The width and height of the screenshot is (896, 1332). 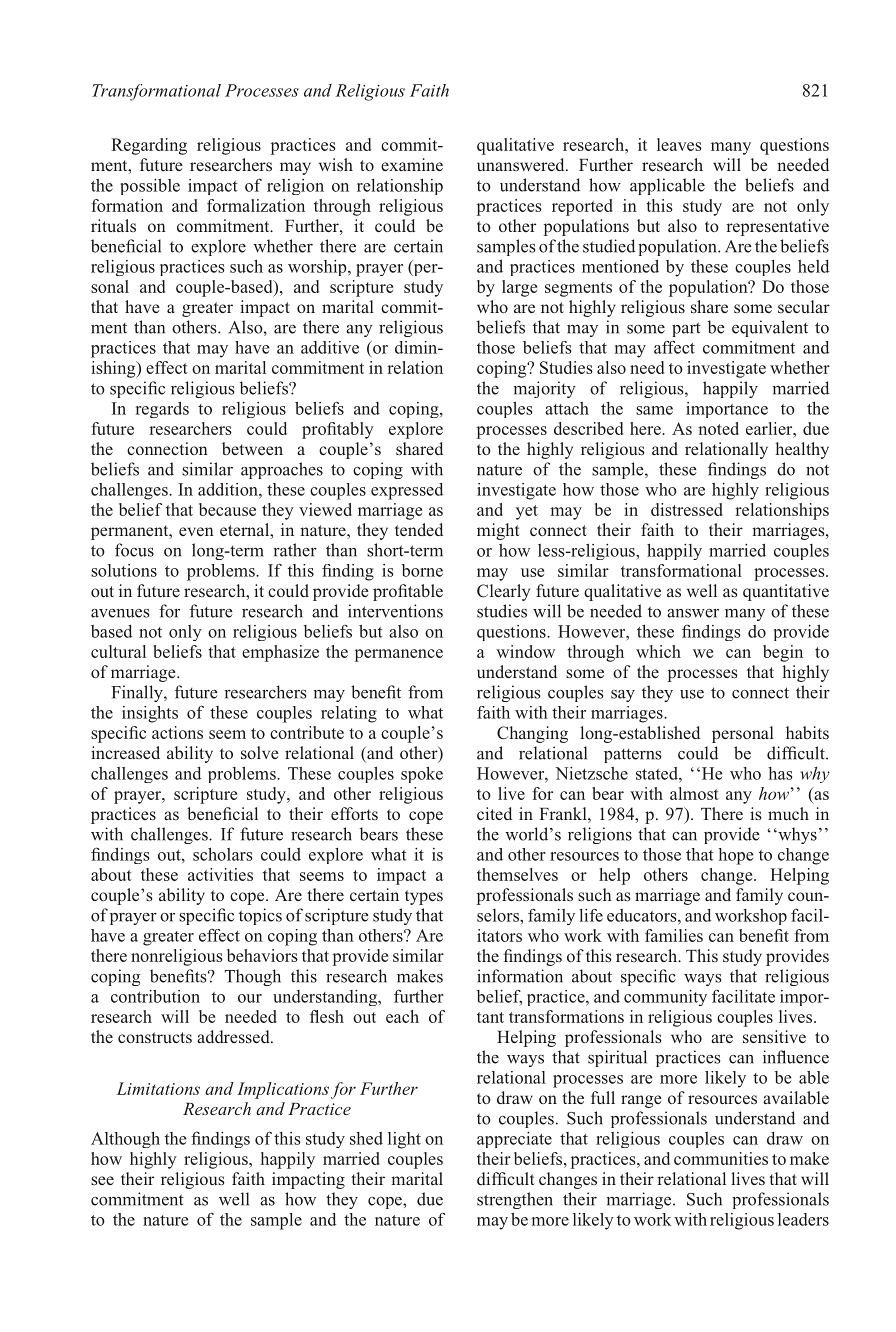 What do you see at coordinates (735, 856) in the screenshot?
I see `hope` at bounding box center [735, 856].
